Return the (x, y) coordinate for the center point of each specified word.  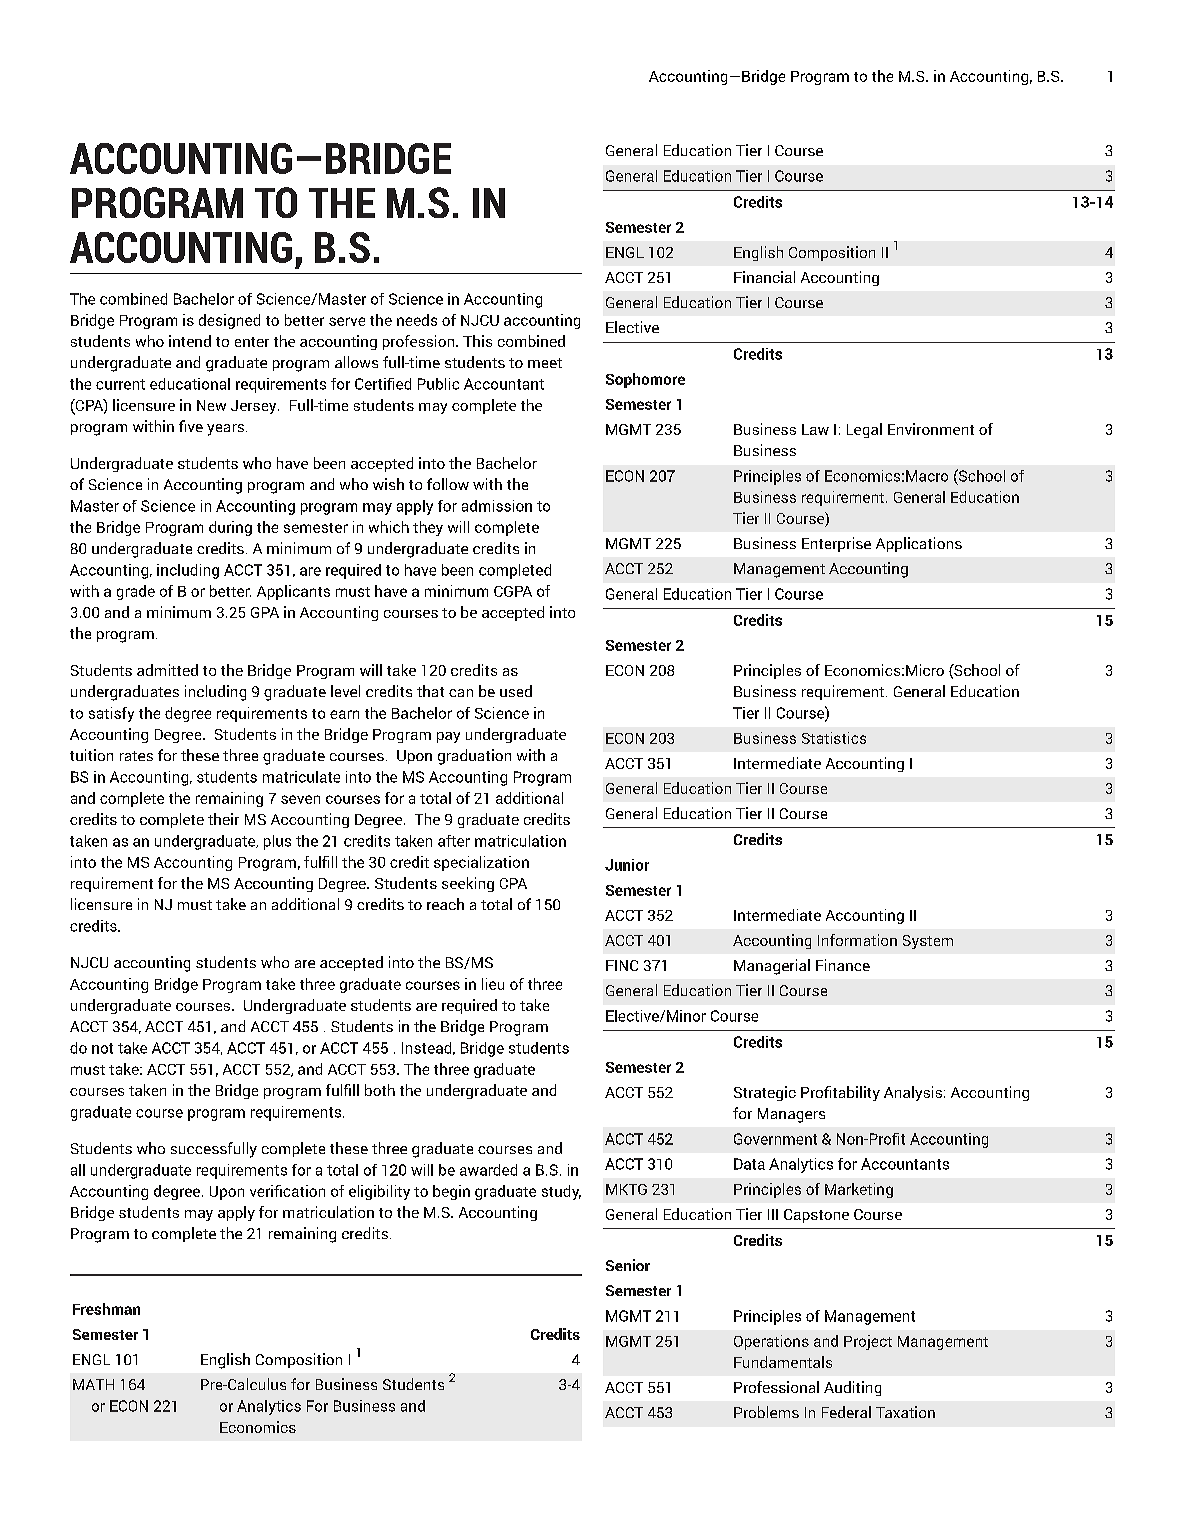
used (516, 691)
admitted (167, 670)
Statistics (834, 738)
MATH (93, 1384)
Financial (764, 277)
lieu (493, 984)
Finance (843, 965)
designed (229, 321)
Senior (628, 1265)
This (477, 341)
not (102, 1048)
